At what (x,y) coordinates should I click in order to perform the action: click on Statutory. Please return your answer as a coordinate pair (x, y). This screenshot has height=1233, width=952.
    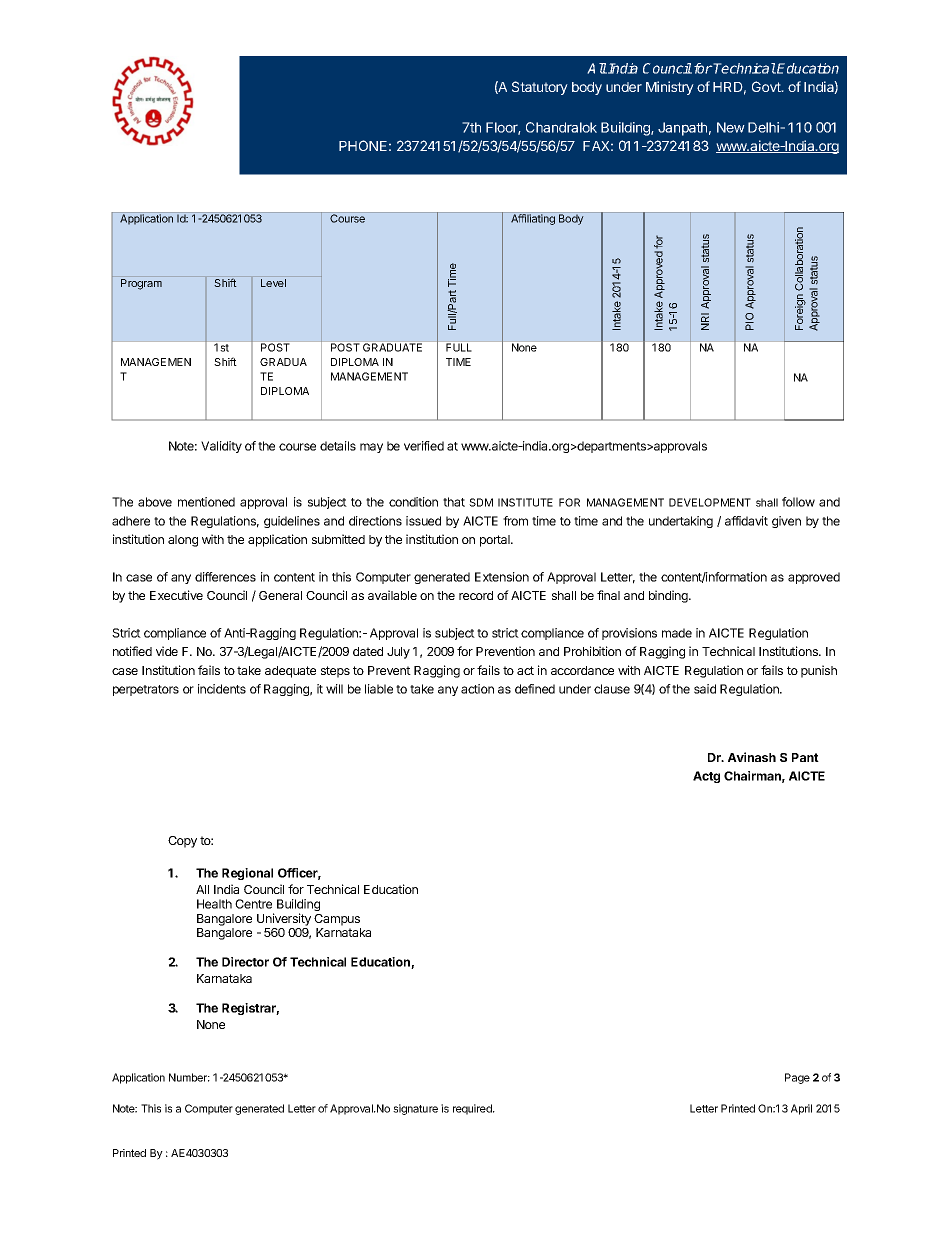
    Looking at the image, I should click on (540, 88).
